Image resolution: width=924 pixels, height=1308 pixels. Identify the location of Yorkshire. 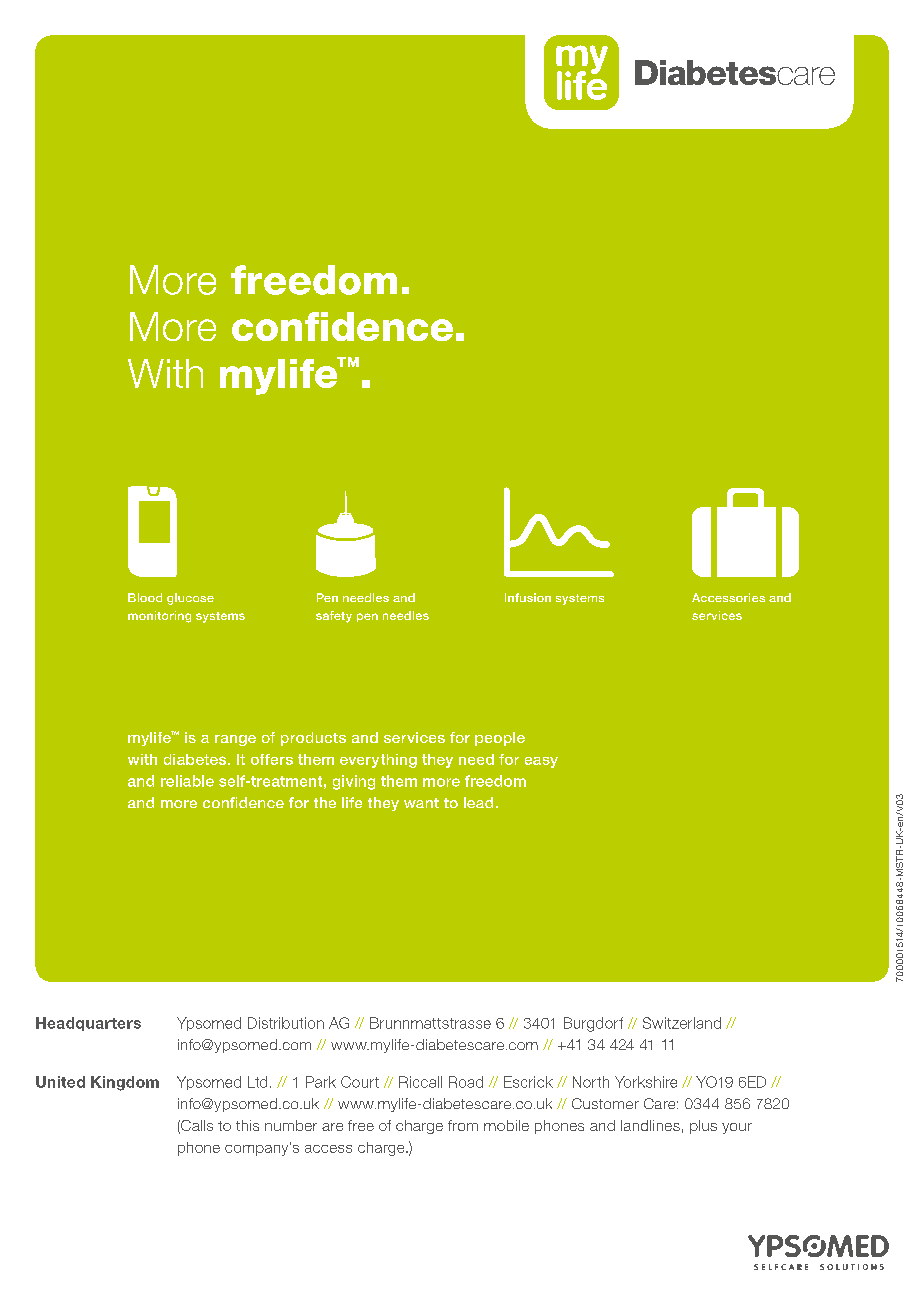
(646, 1082).
